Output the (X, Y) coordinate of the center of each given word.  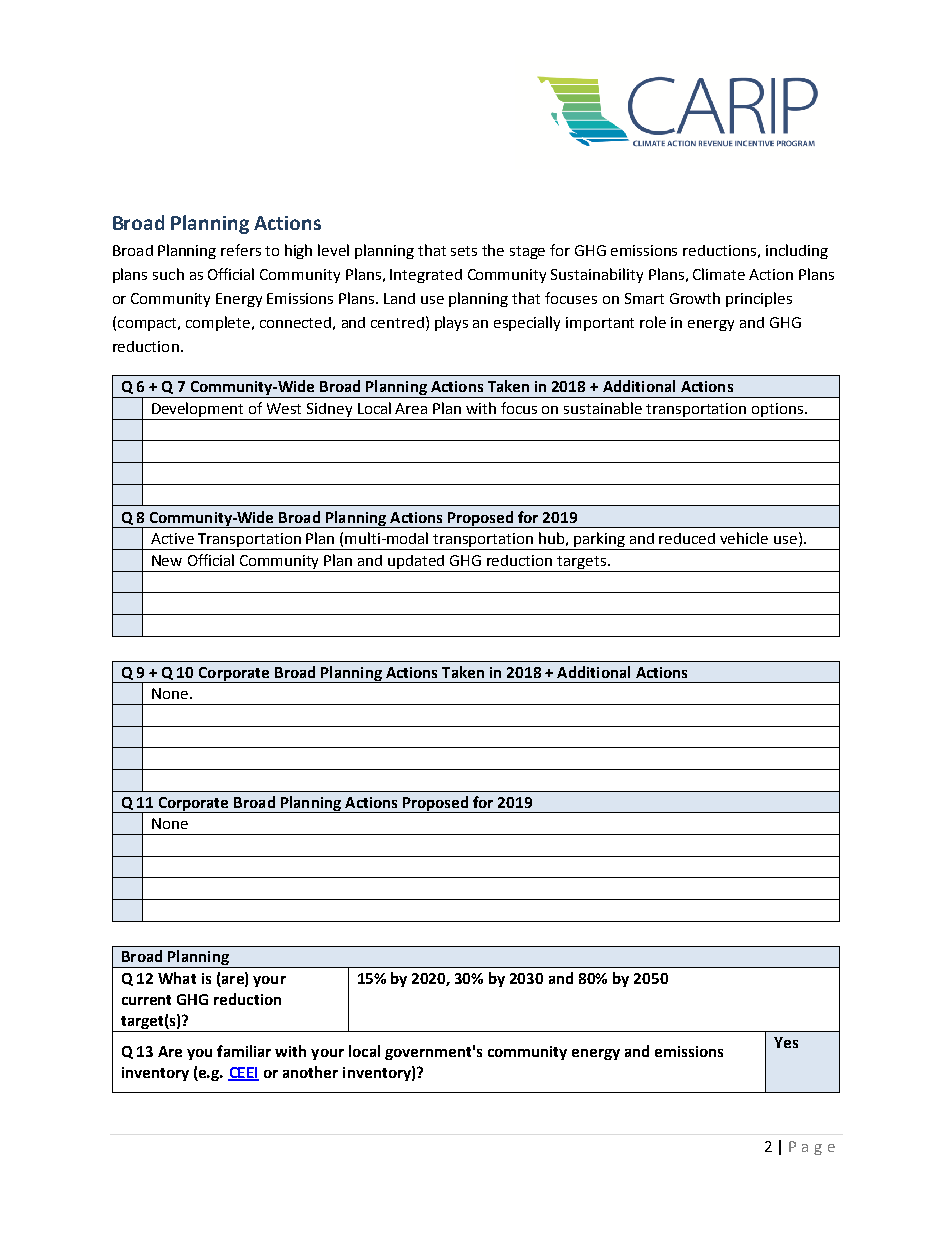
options (778, 411)
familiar (244, 1051)
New (167, 560)
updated (416, 562)
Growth (695, 298)
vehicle (744, 538)
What (177, 978)
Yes (786, 1042)
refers (241, 250)
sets (464, 251)
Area (411, 408)
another (310, 1072)
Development (198, 411)
